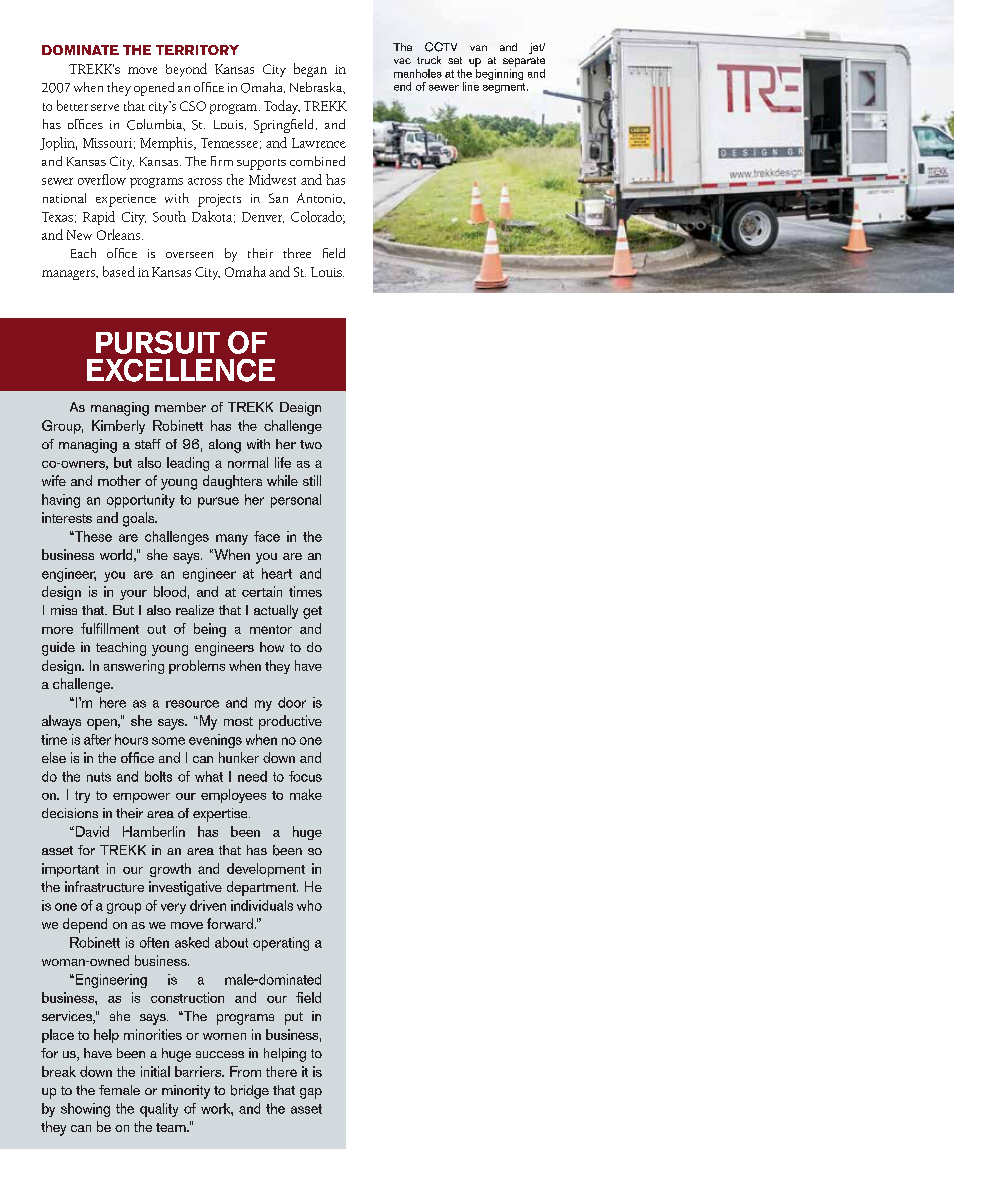 This screenshot has width=996, height=1204. What do you see at coordinates (305, 776) in the screenshot?
I see `focus` at bounding box center [305, 776].
